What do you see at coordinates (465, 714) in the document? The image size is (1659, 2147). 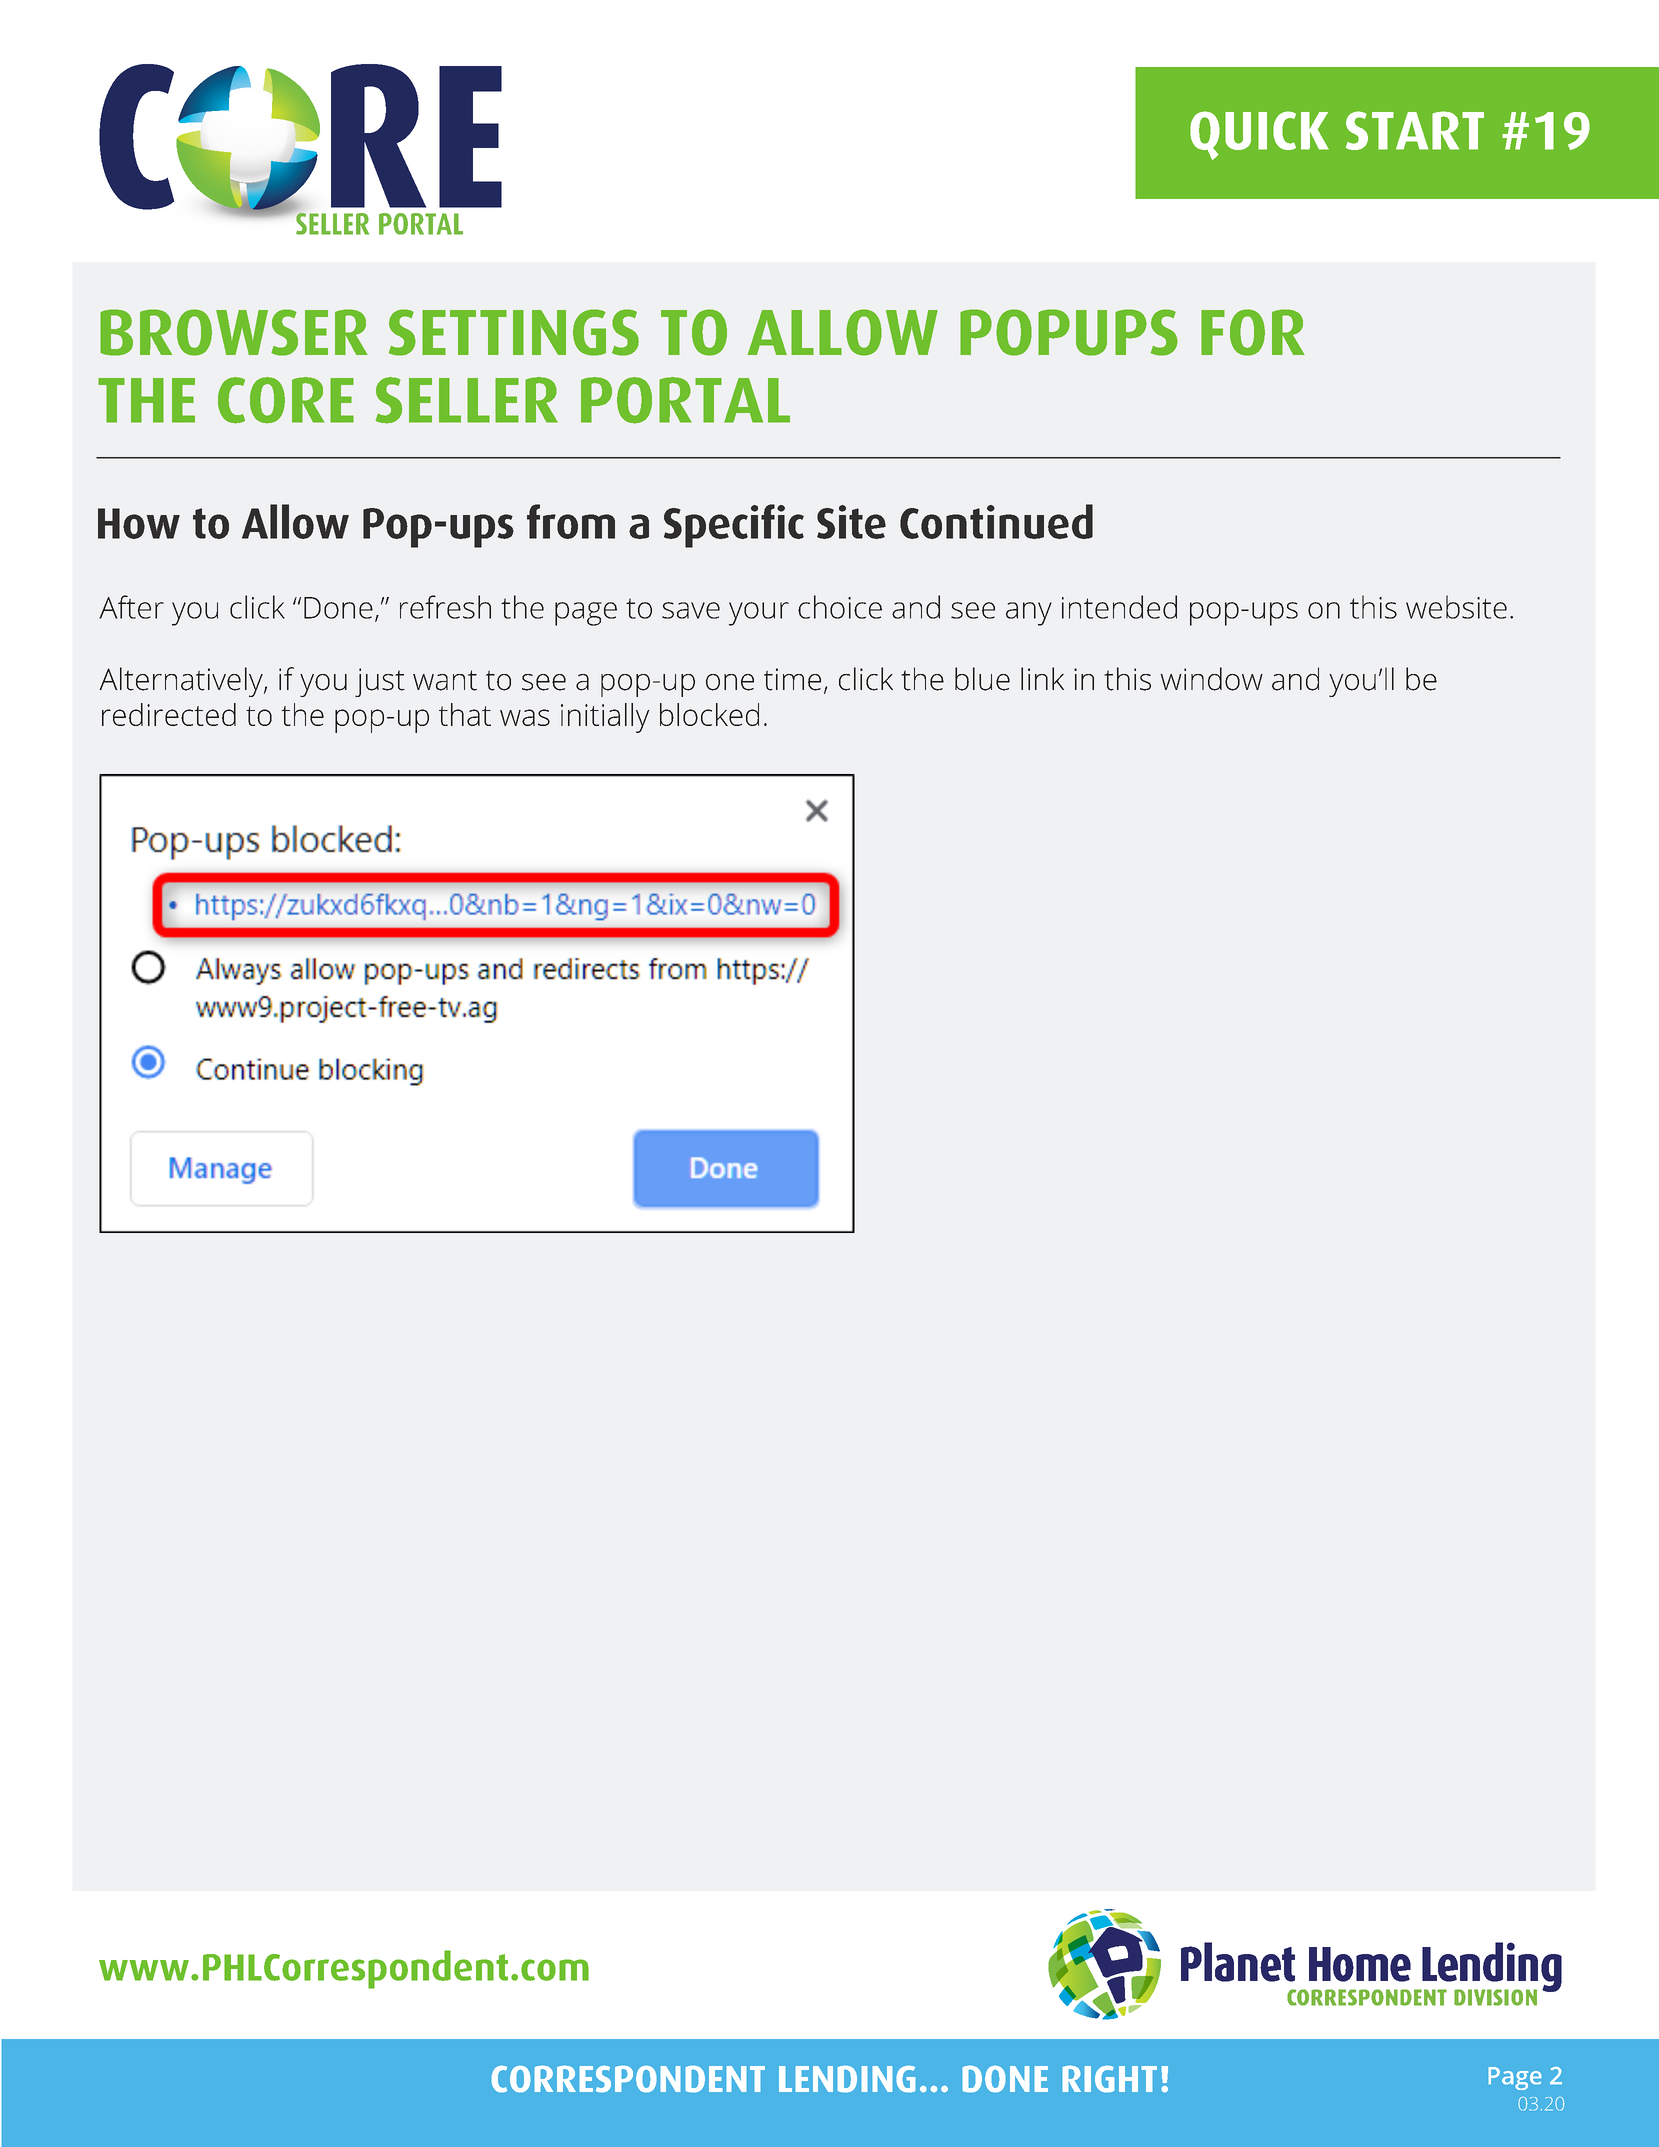 I see `that` at bounding box center [465, 714].
